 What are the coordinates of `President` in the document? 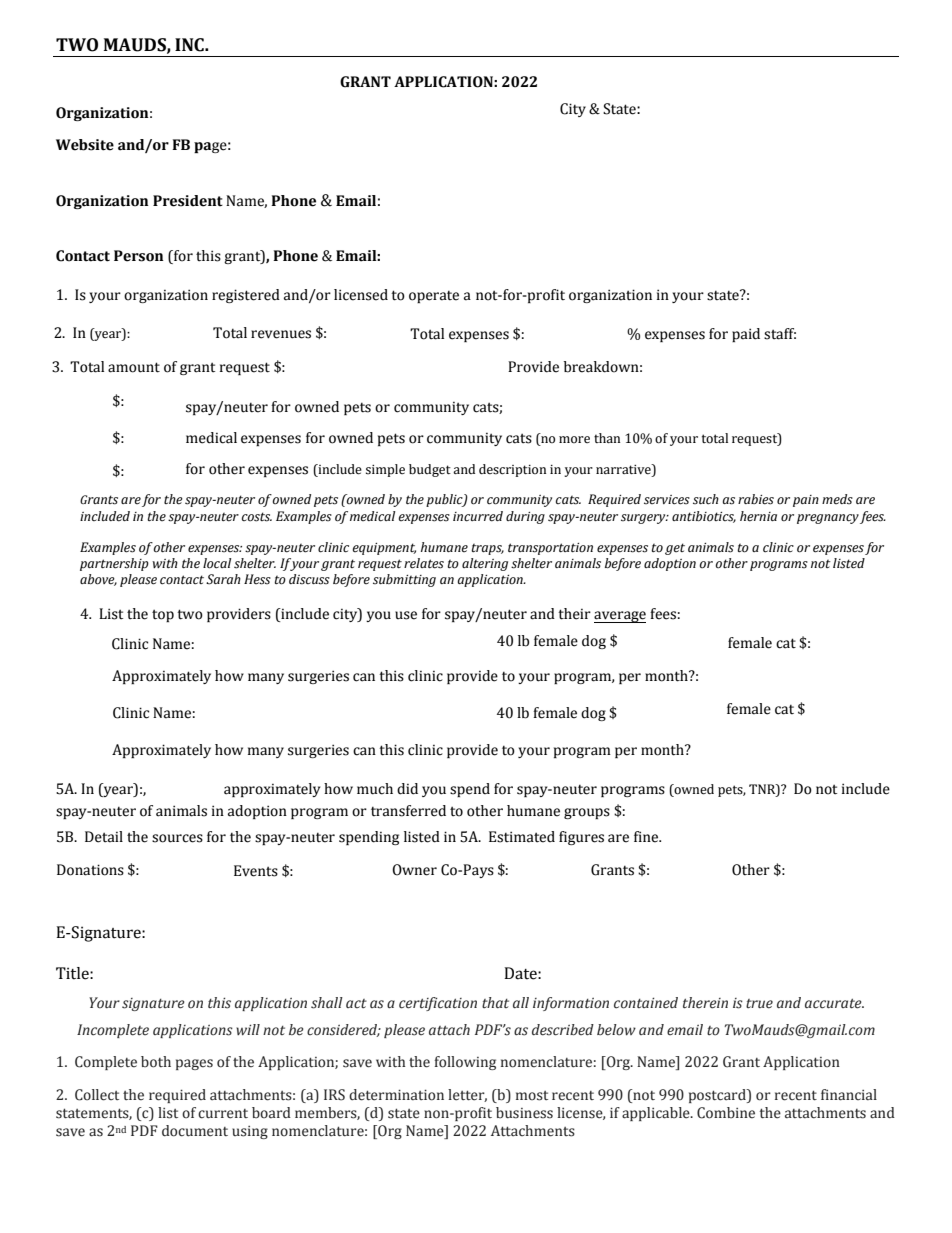 It's located at (188, 201).
